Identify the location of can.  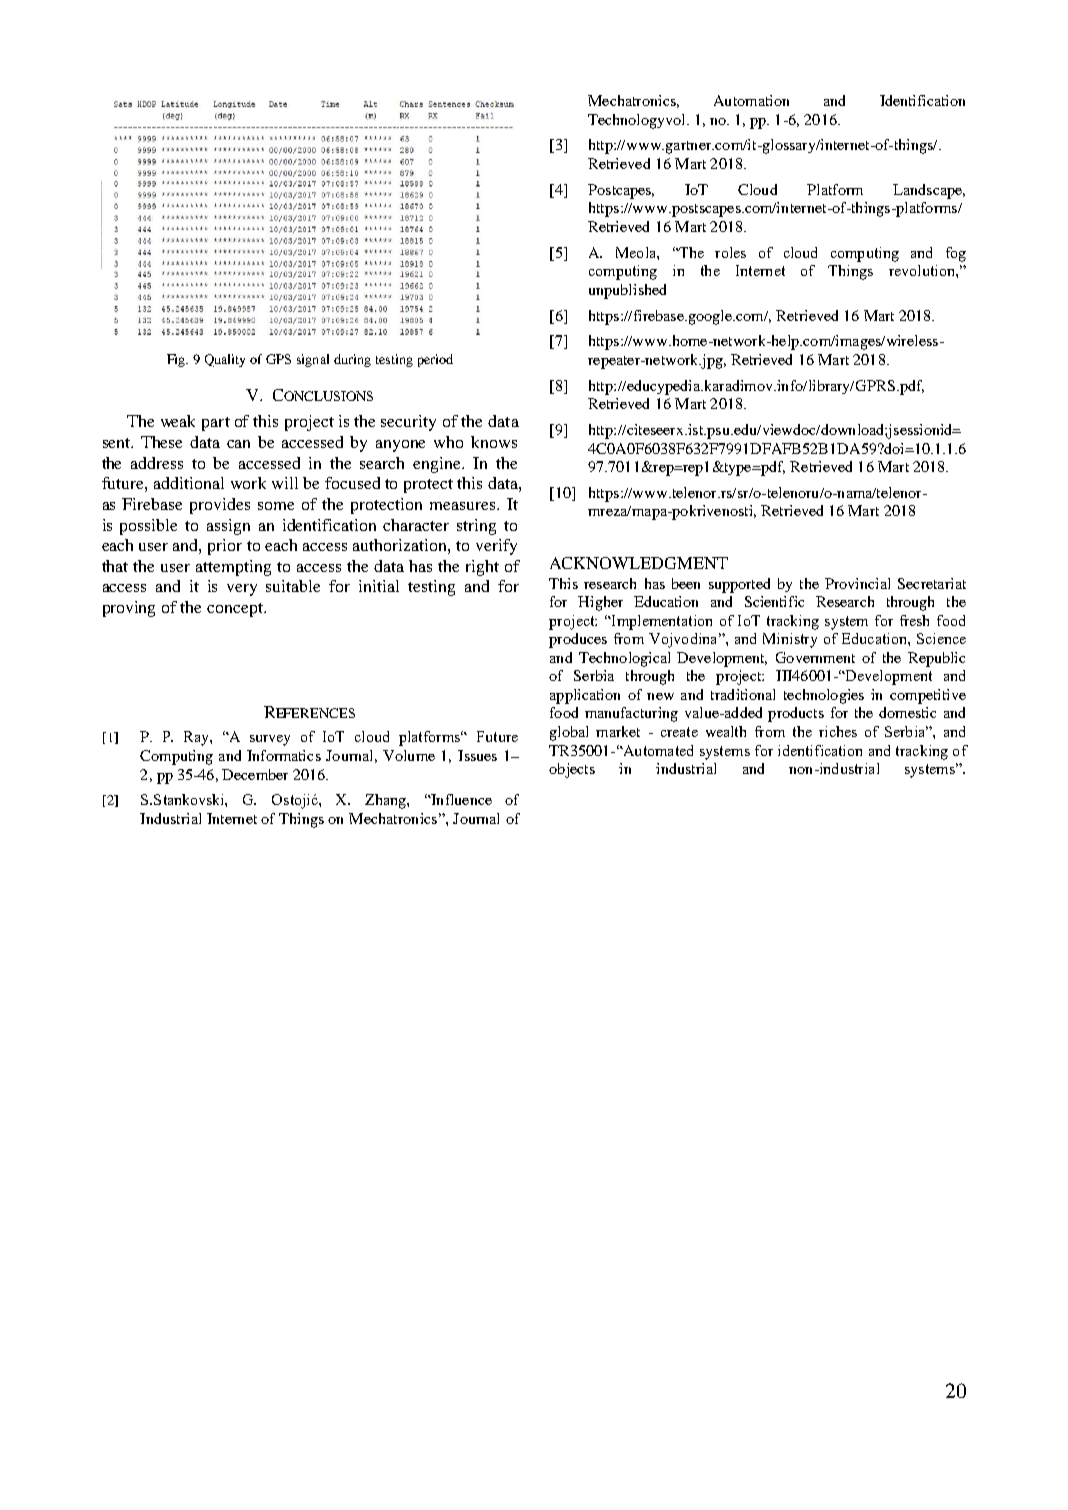
(238, 444).
